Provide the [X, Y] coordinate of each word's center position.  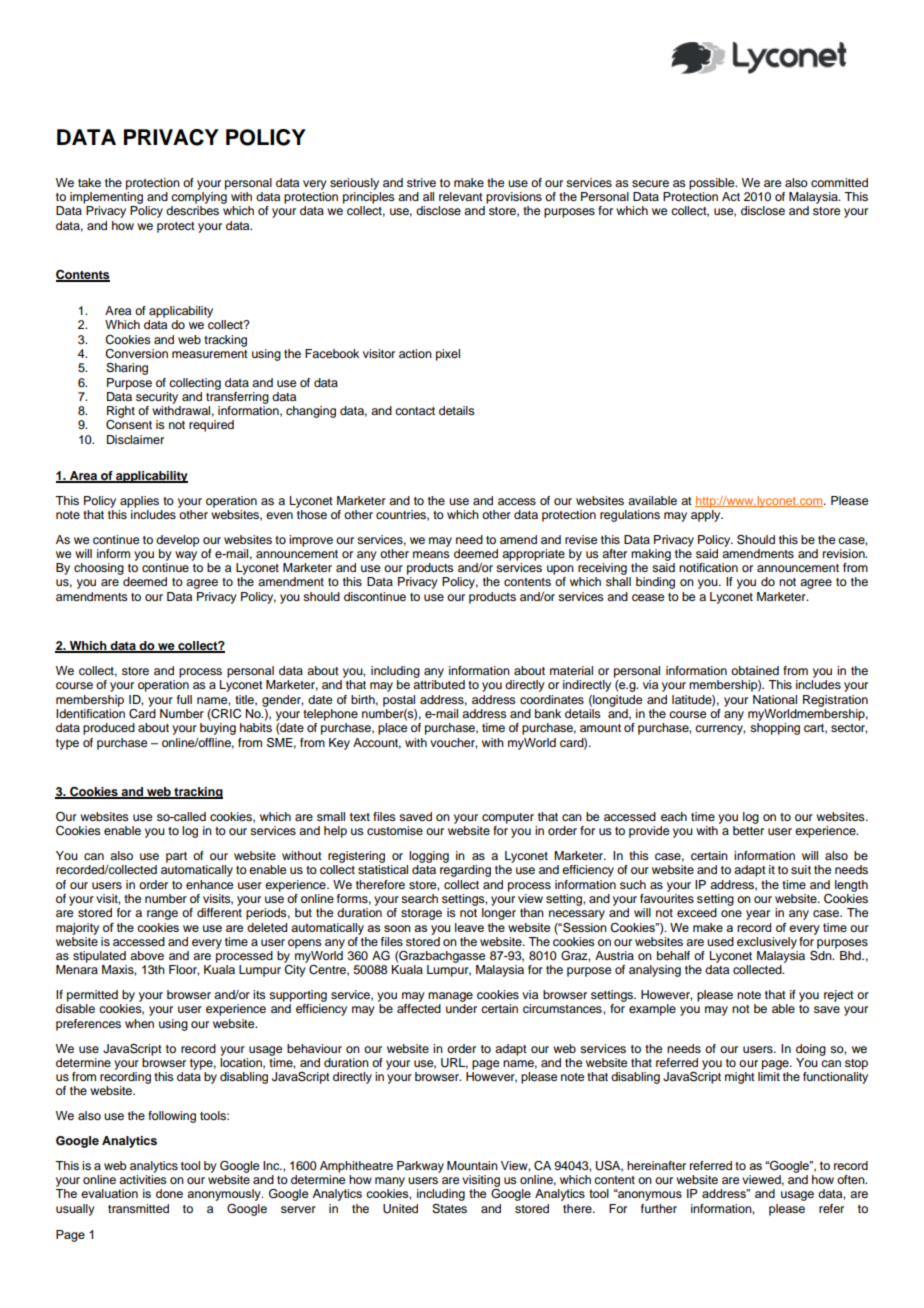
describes [192, 210]
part [176, 857]
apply [707, 514]
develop [178, 541]
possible [713, 184]
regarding [465, 871]
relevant [461, 196]
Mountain [472, 1165]
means [431, 554]
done [169, 1193]
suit [801, 869]
